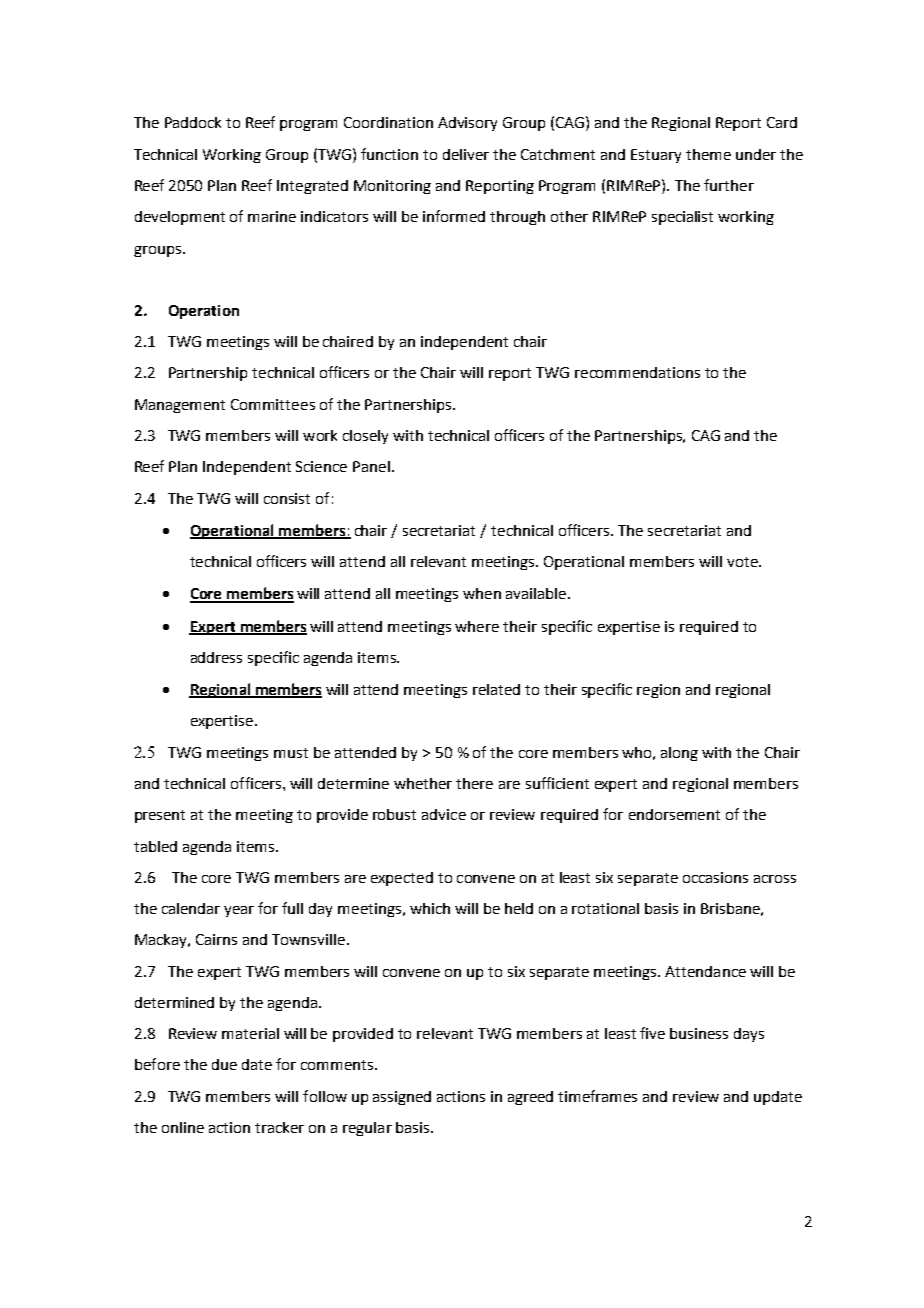 The width and height of the document is (924, 1308). What do you see at coordinates (699, 1033) in the document?
I see `business` at bounding box center [699, 1033].
